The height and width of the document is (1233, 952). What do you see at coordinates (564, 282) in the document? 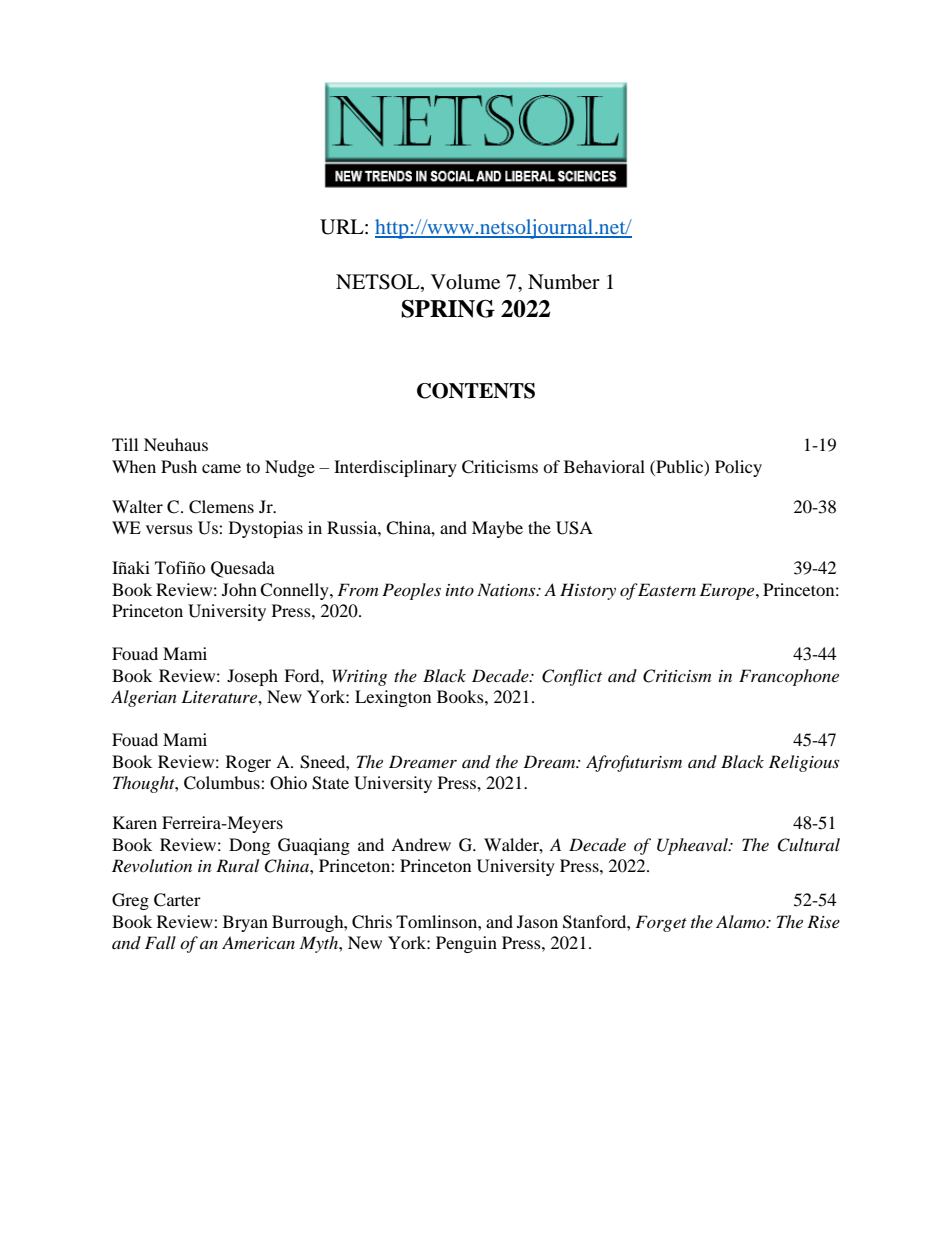
I see `Number` at bounding box center [564, 282].
